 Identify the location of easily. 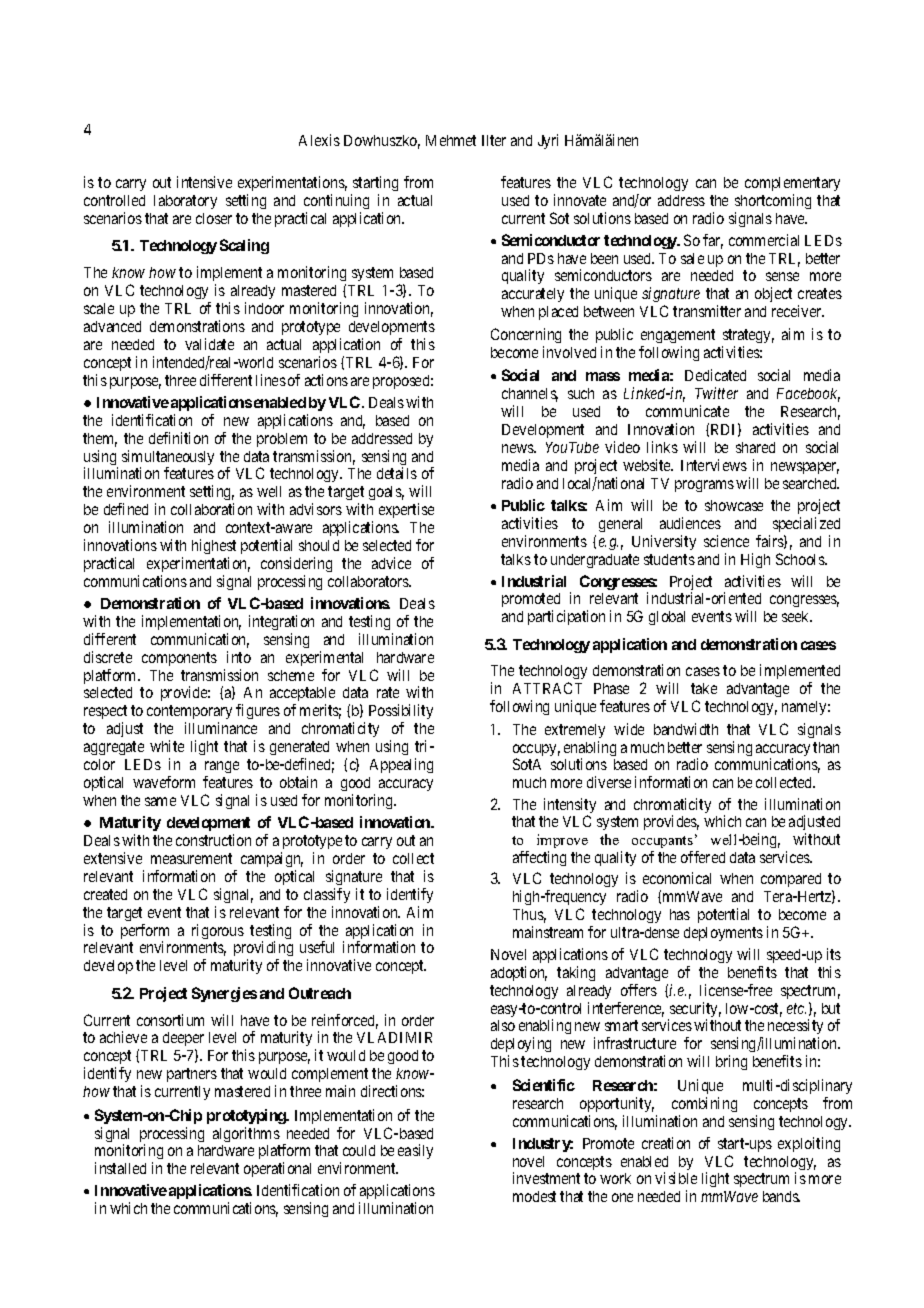
(415, 1151).
